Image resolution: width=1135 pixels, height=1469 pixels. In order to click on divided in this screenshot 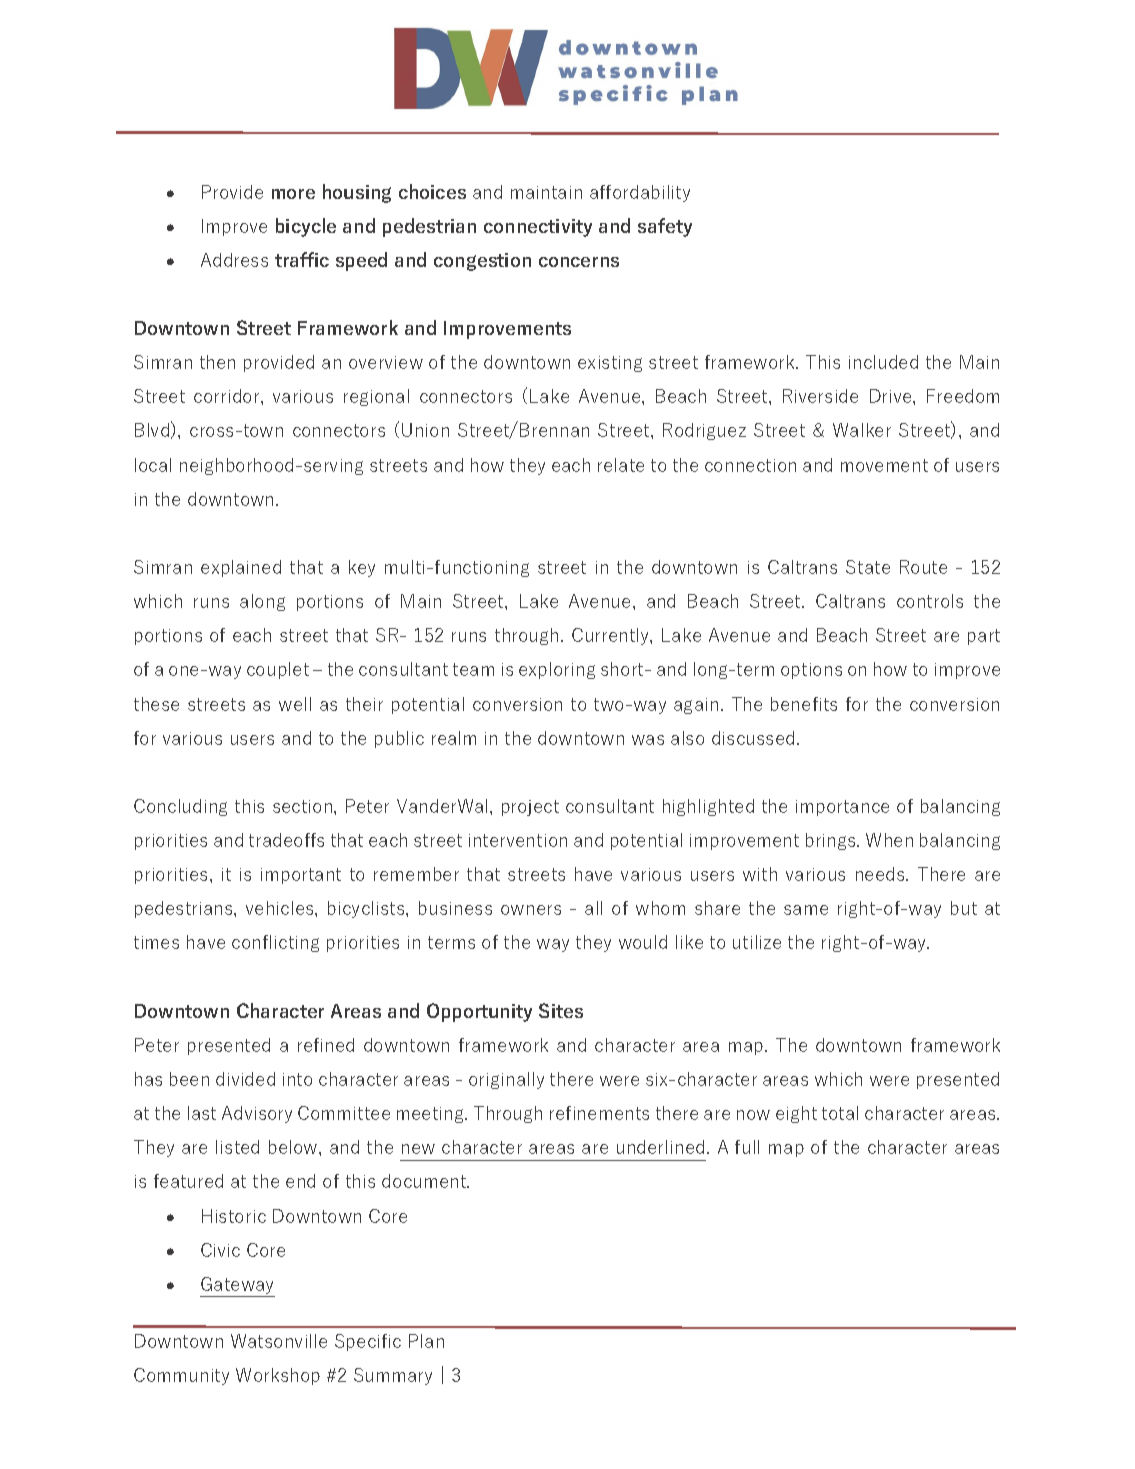, I will do `click(245, 1079)`.
